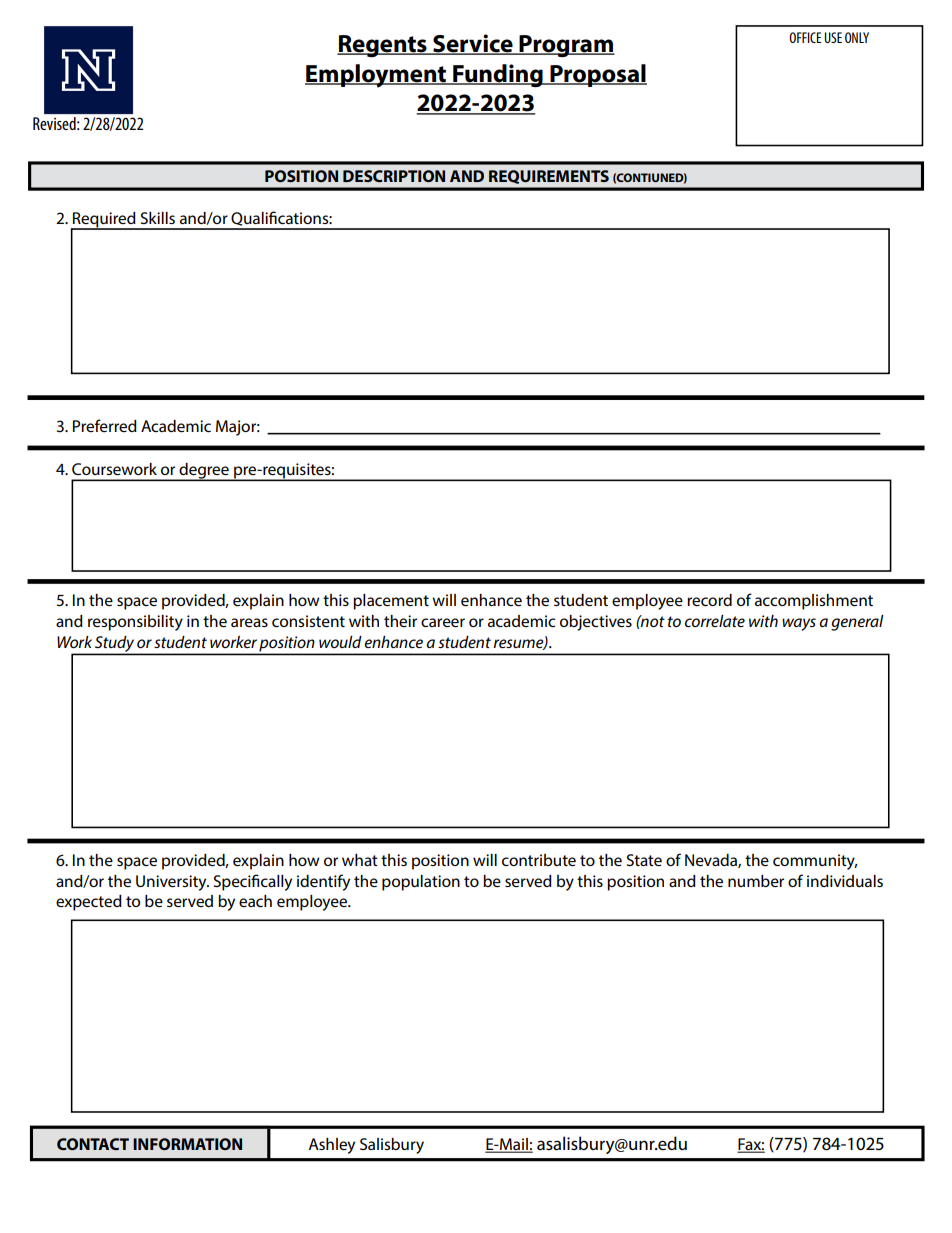  I want to click on INFORMATION, so click(187, 1144).
